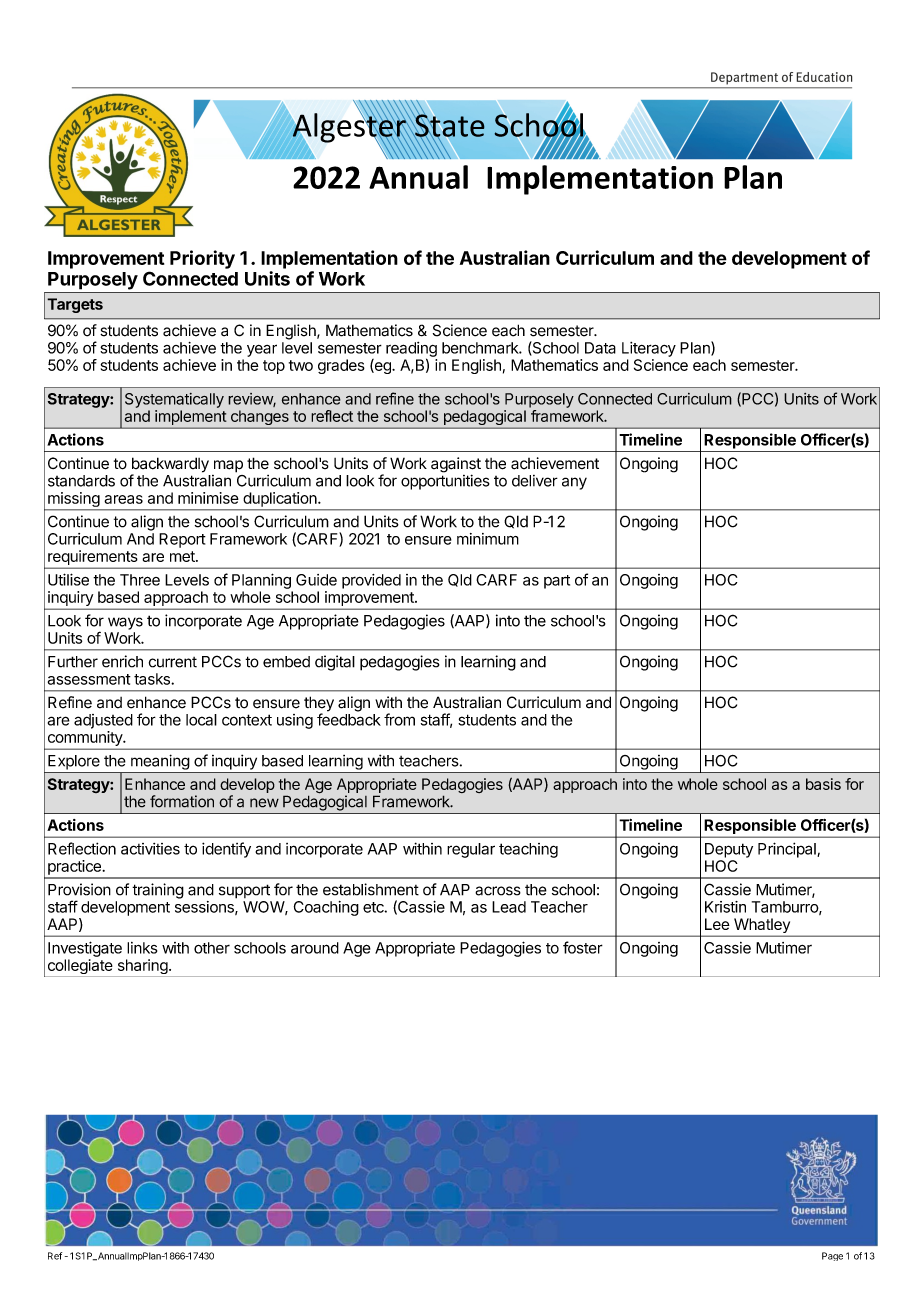  Describe the element at coordinates (142, 968) in the screenshot. I see `sharing` at that location.
